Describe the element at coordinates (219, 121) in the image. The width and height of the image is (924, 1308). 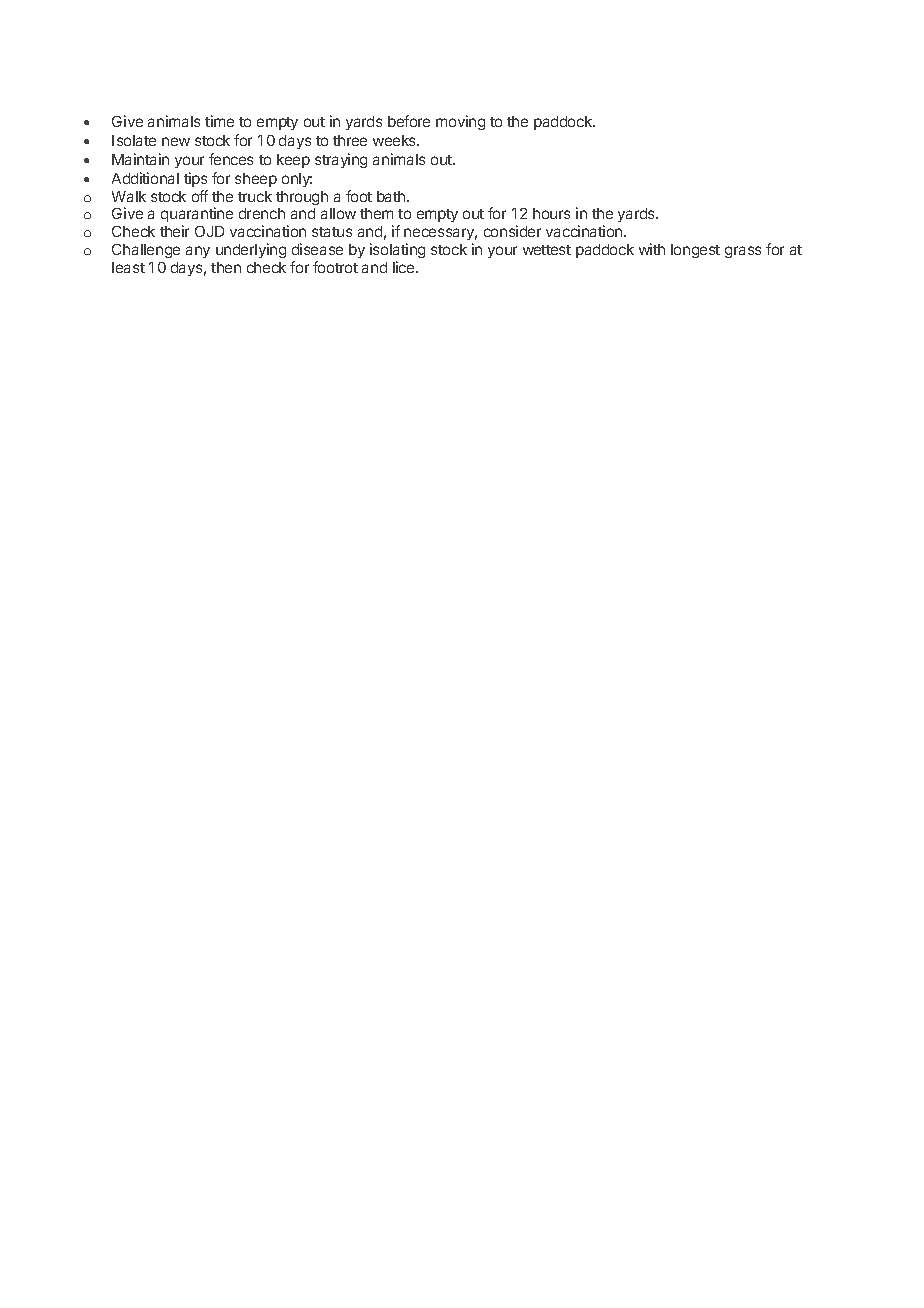
I see `time` at that location.
